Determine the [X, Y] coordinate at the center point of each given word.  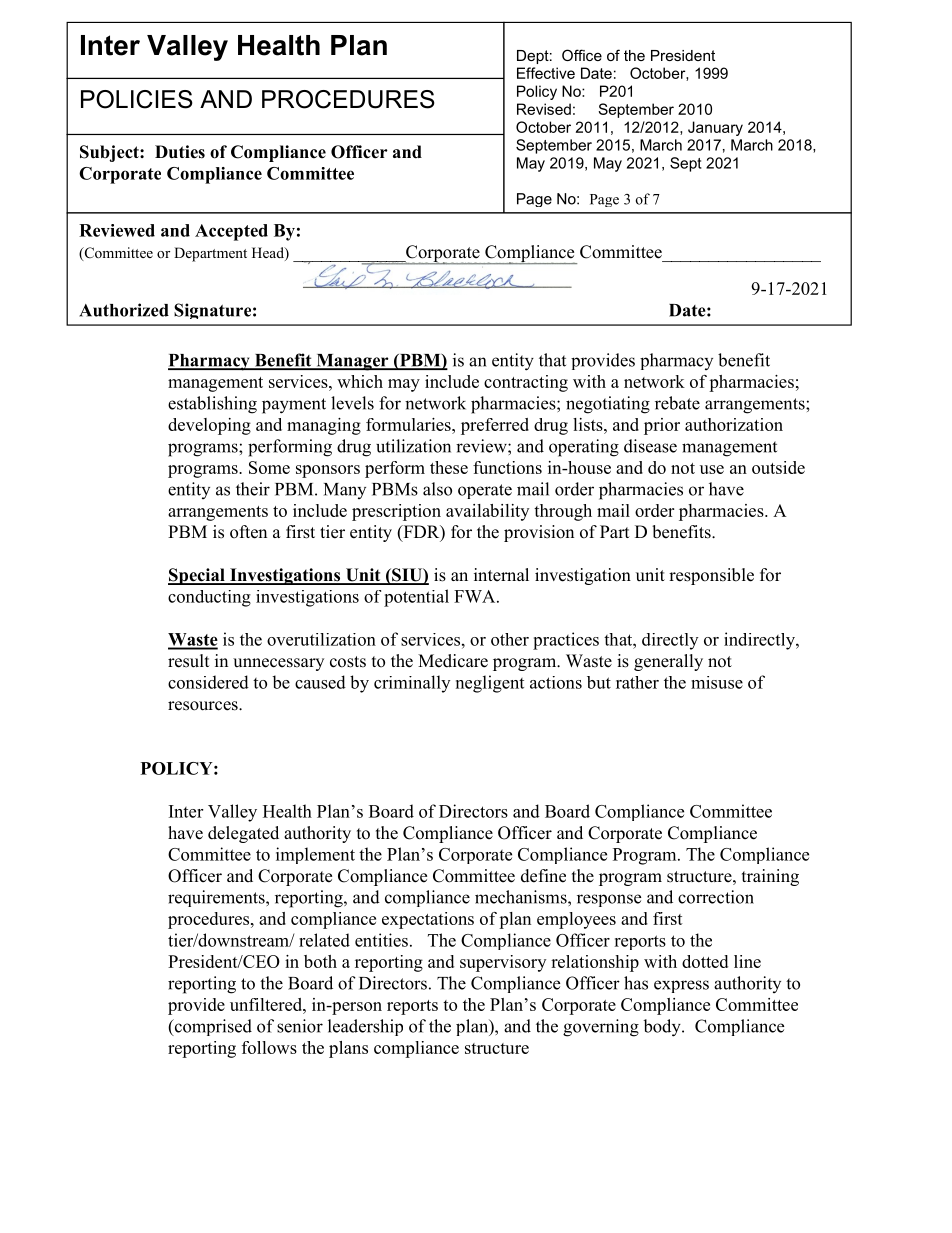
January [715, 128]
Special [197, 576]
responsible [711, 576]
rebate [677, 403]
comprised [212, 1027]
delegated [243, 834]
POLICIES [137, 99]
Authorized [124, 310]
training [770, 877]
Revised [544, 109]
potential [416, 598]
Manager [352, 362]
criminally [412, 684]
